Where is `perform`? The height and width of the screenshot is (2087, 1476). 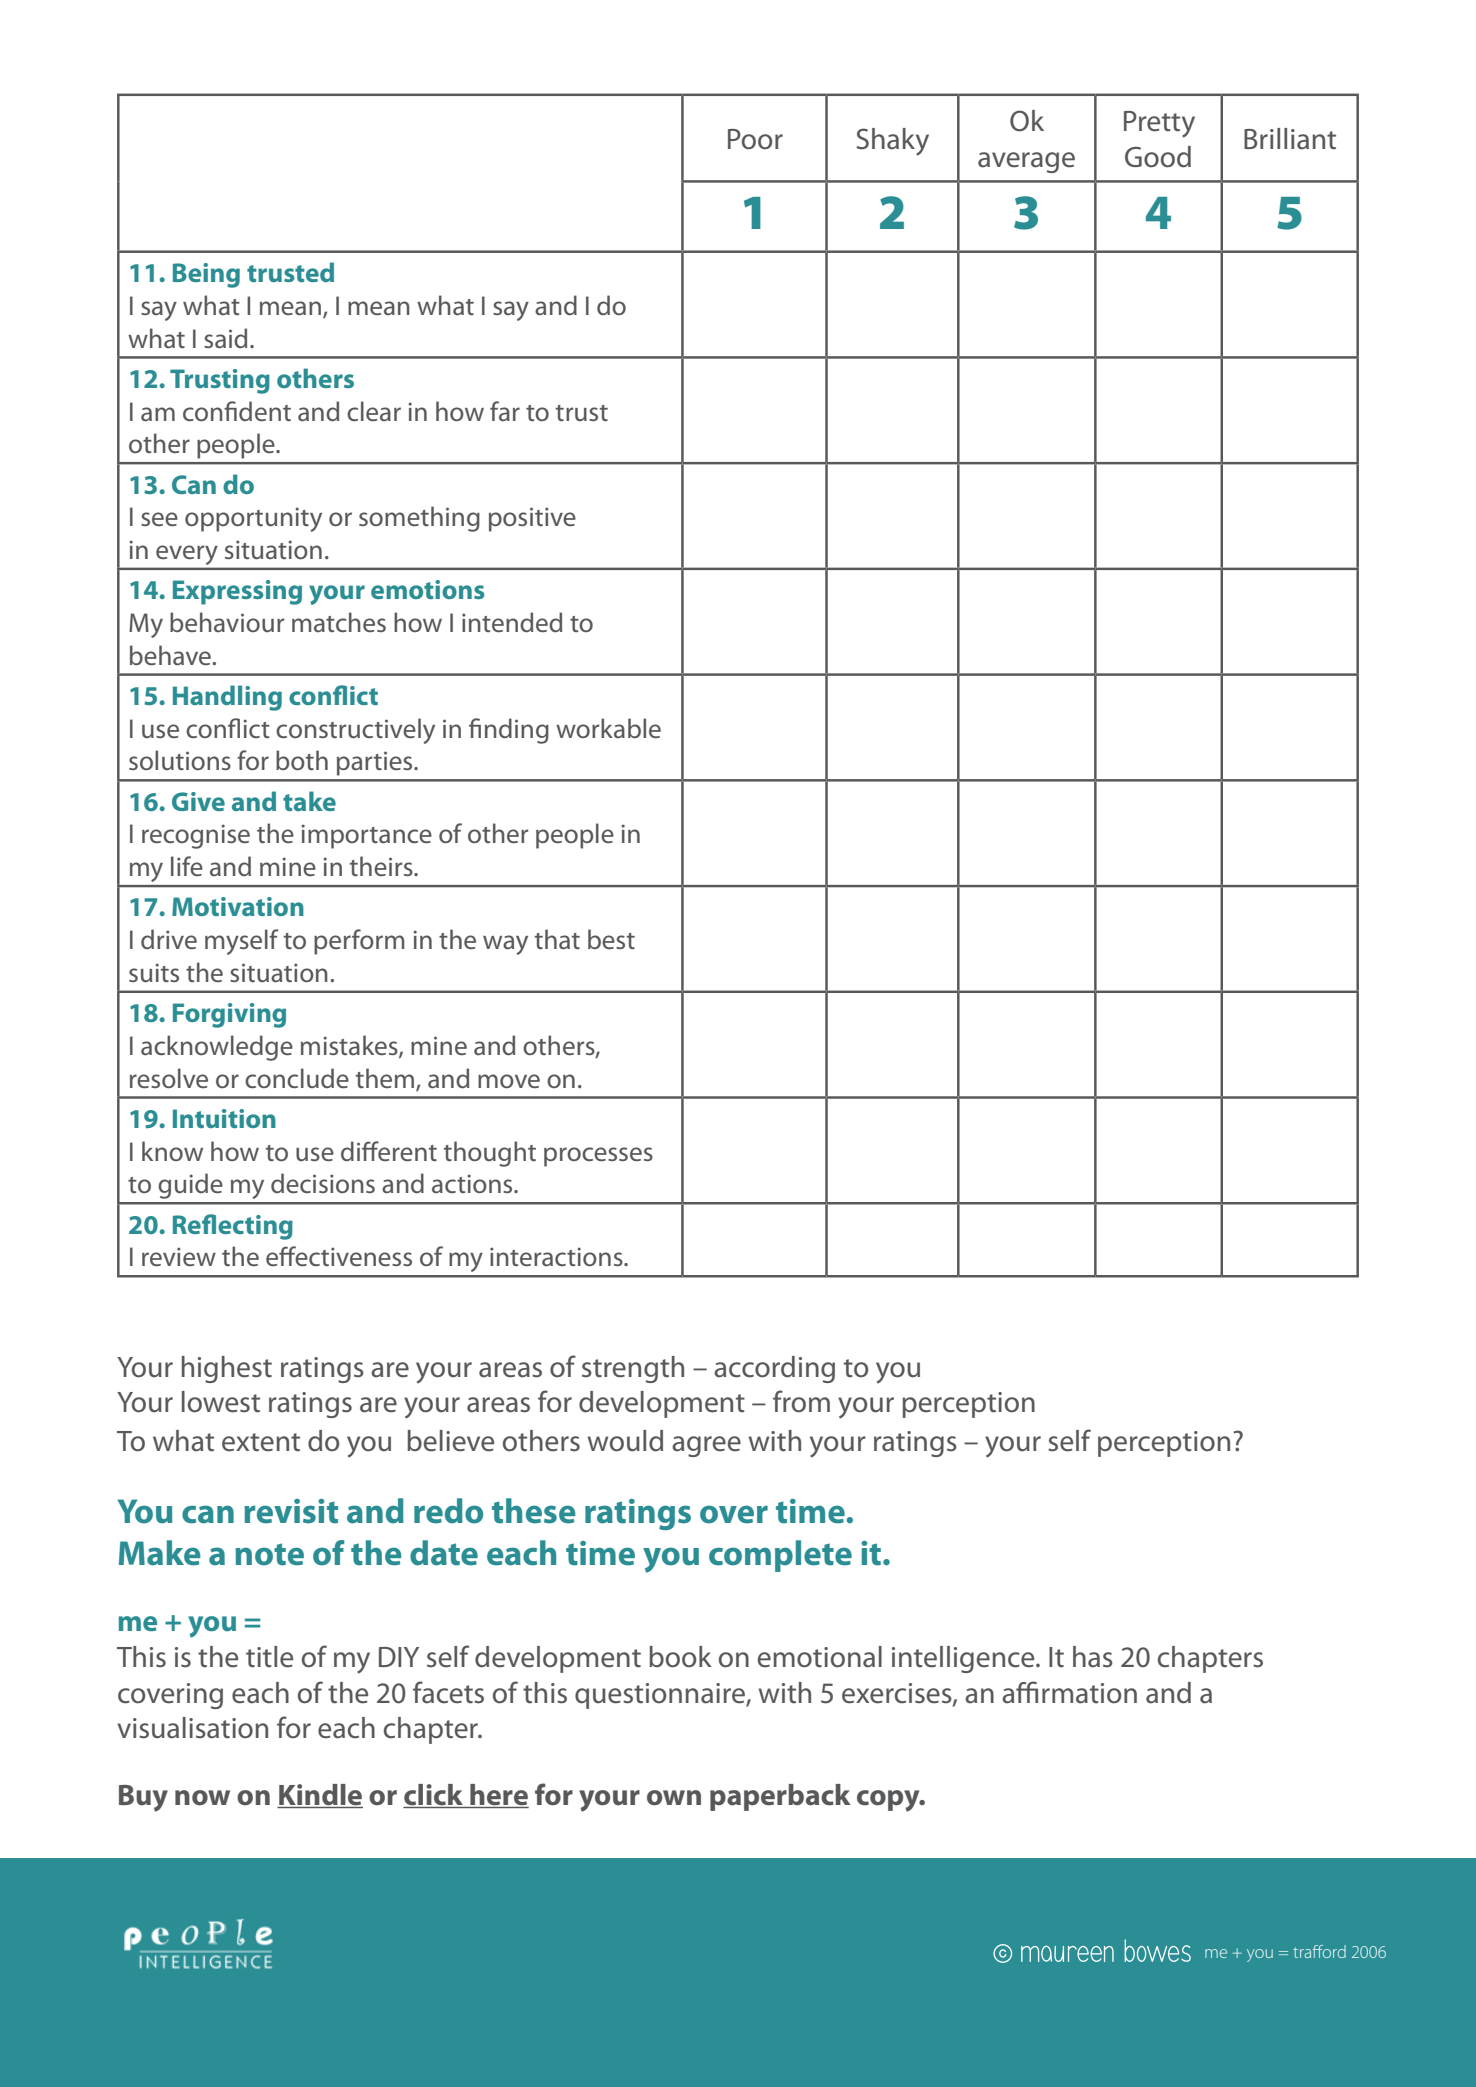
perform is located at coordinates (359, 942).
